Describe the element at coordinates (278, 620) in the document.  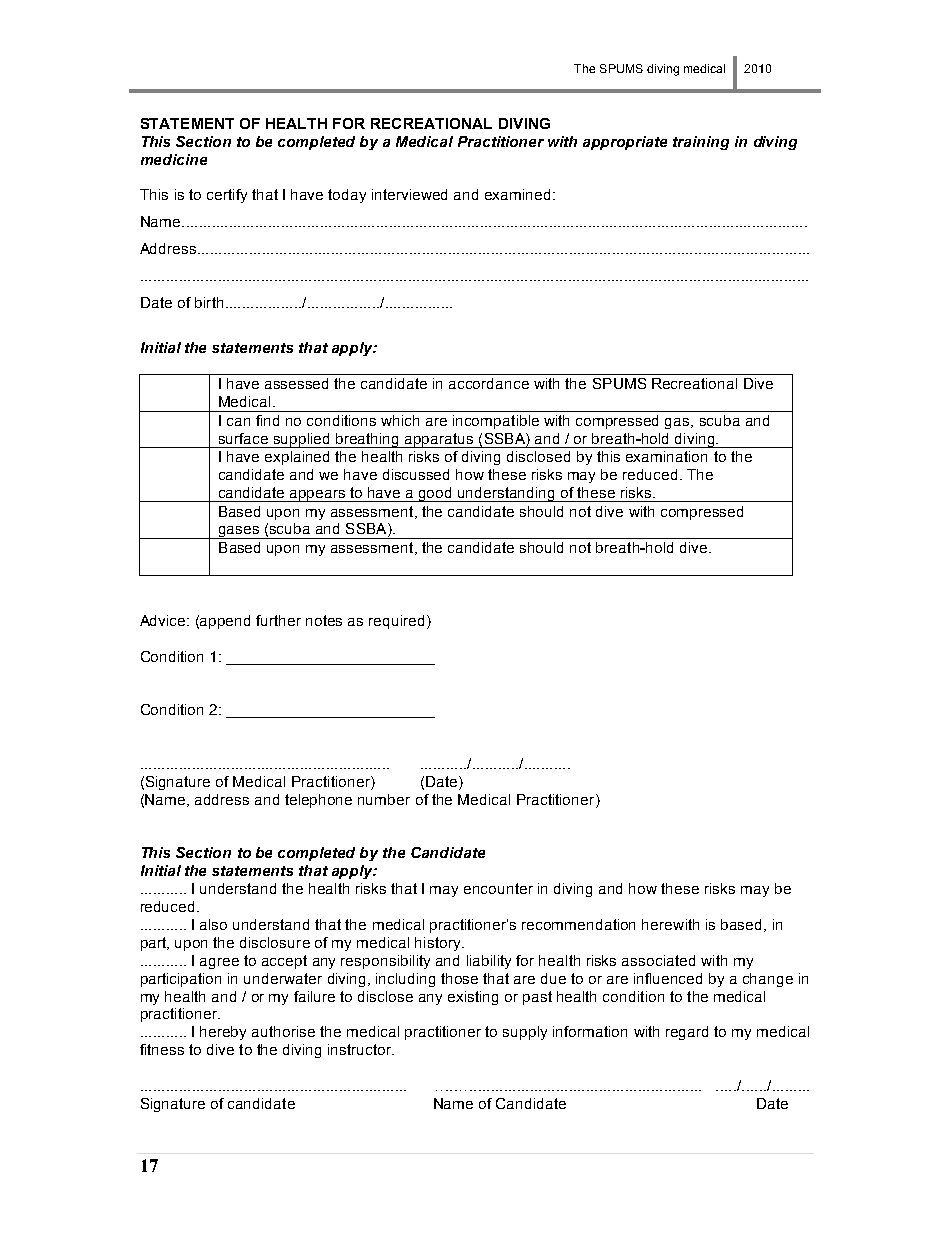
I see `further` at that location.
